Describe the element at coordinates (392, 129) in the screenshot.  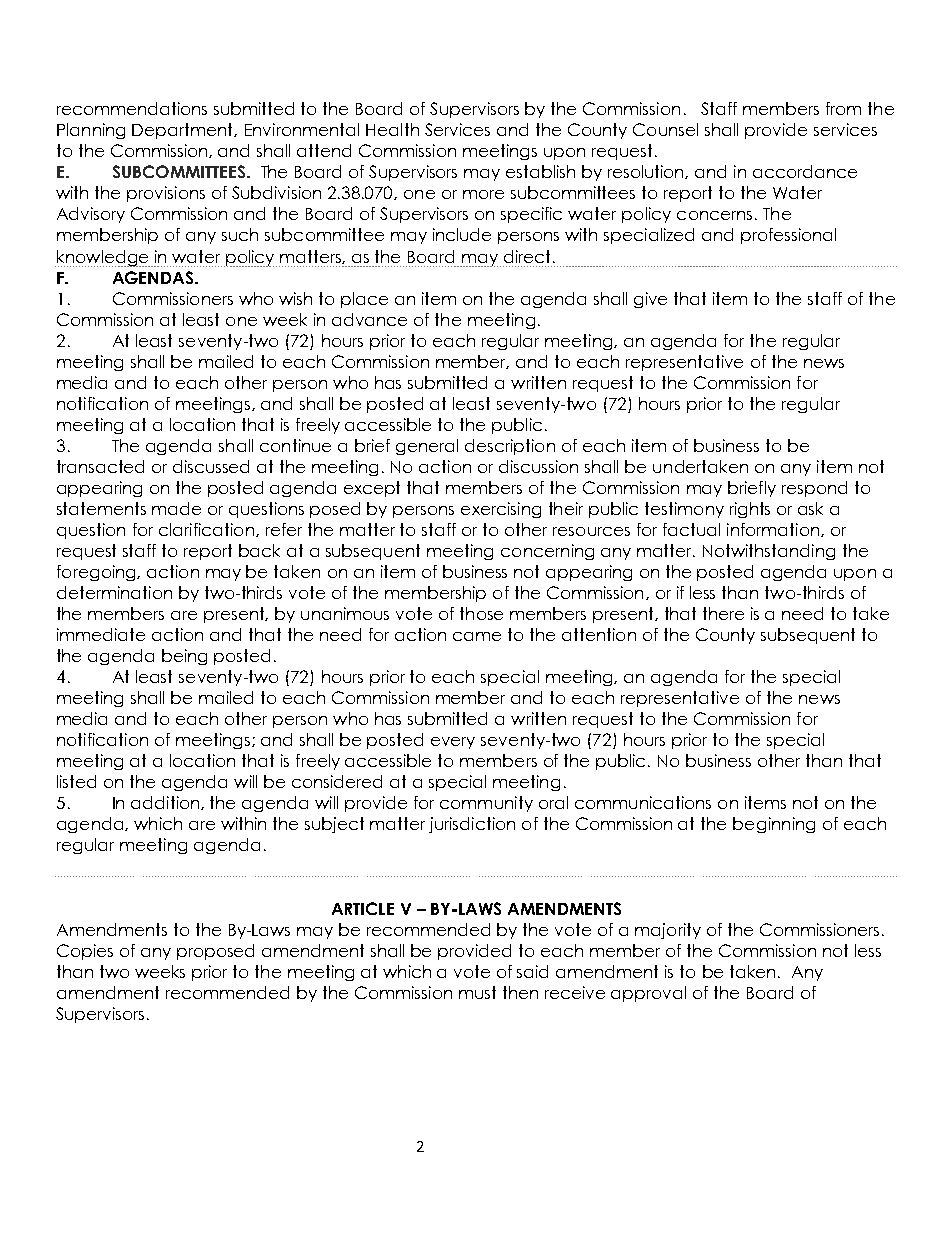
I see `Health` at that location.
